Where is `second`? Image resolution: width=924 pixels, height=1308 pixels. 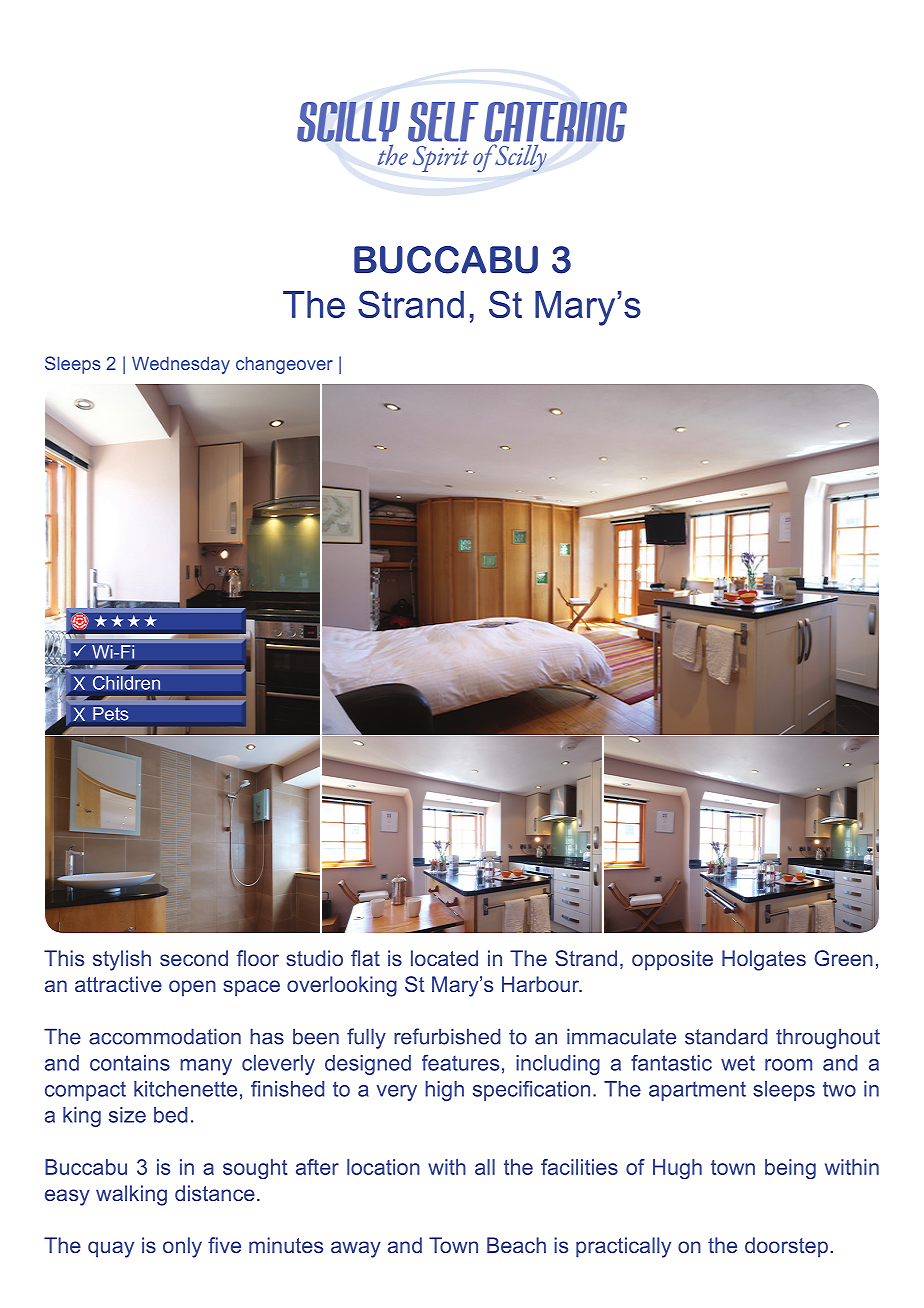
second is located at coordinates (194, 958).
